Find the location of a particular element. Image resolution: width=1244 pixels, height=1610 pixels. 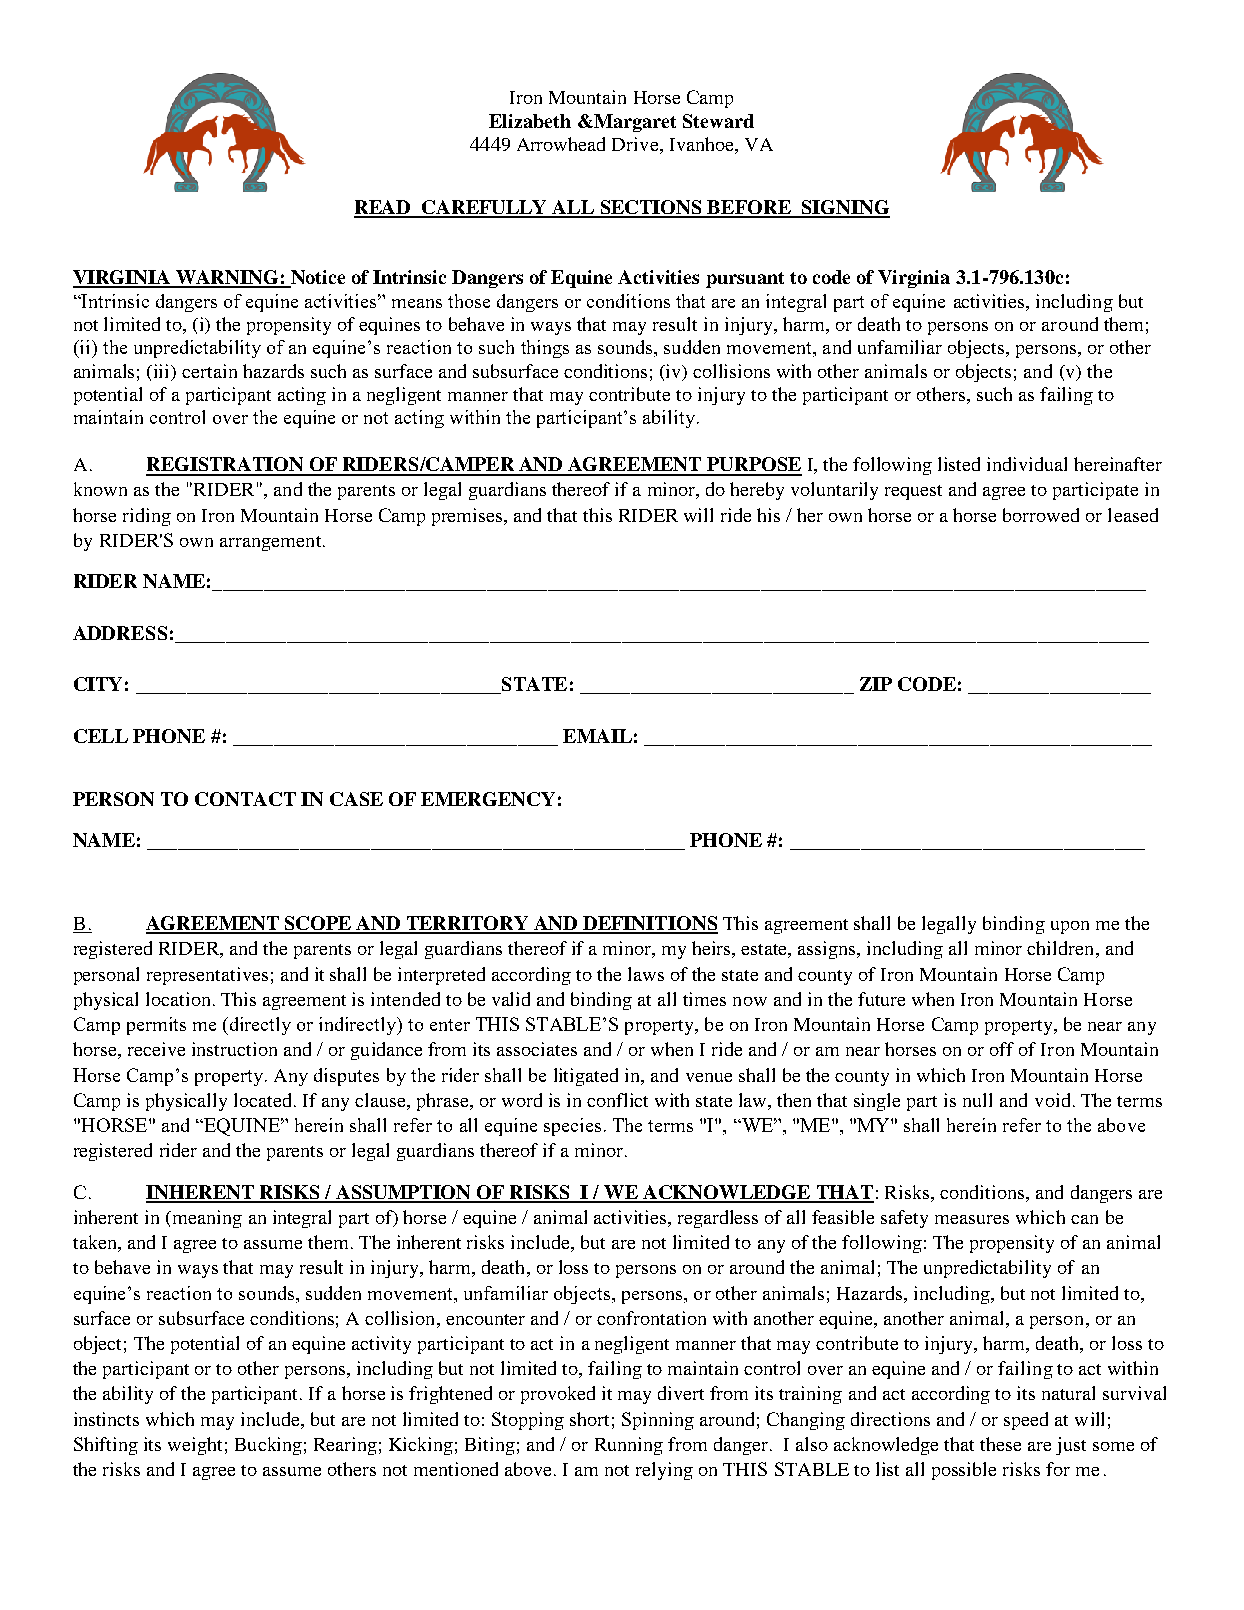

laws is located at coordinates (646, 974).
